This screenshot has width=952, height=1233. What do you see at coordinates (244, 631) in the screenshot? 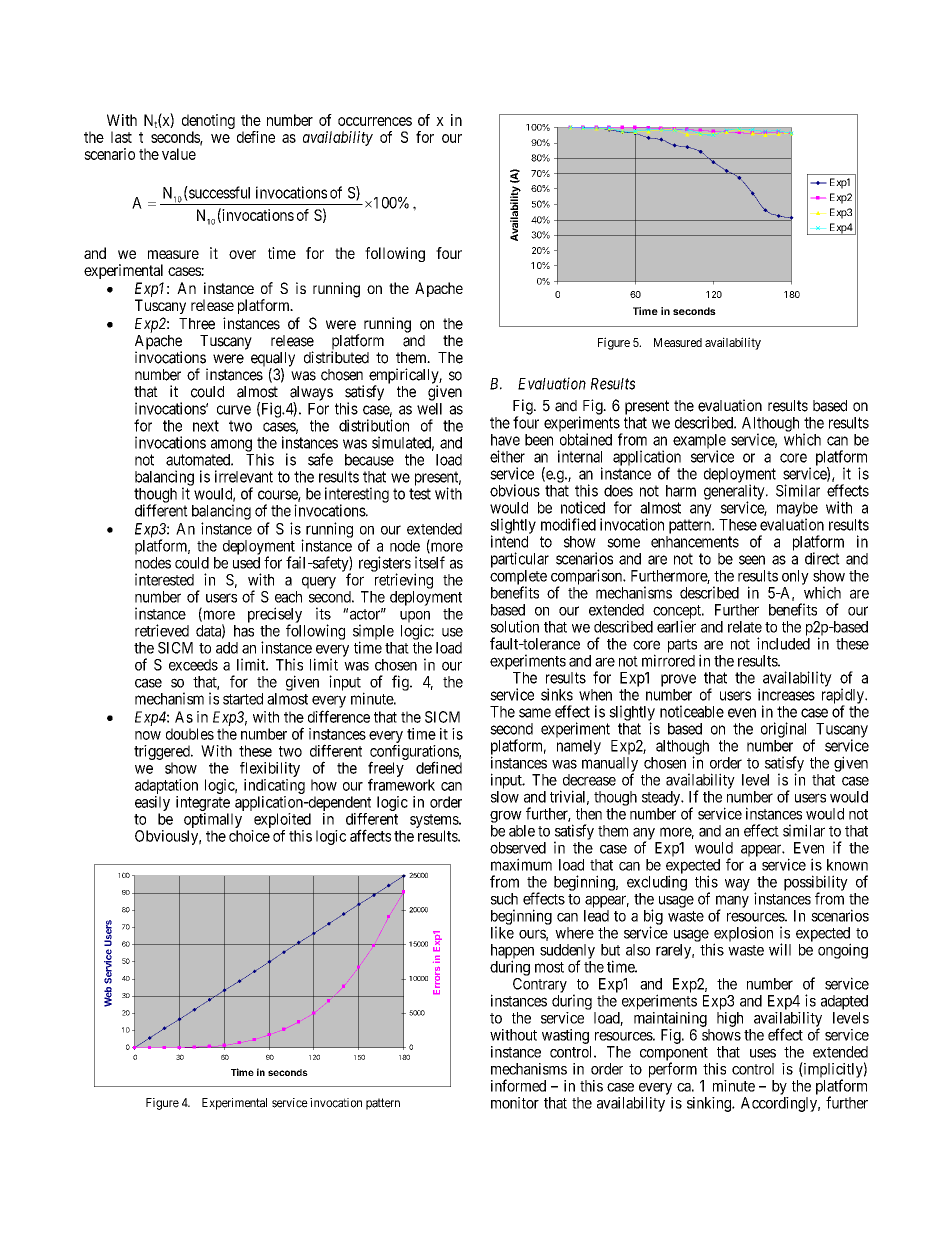
I see `has` at bounding box center [244, 631].
